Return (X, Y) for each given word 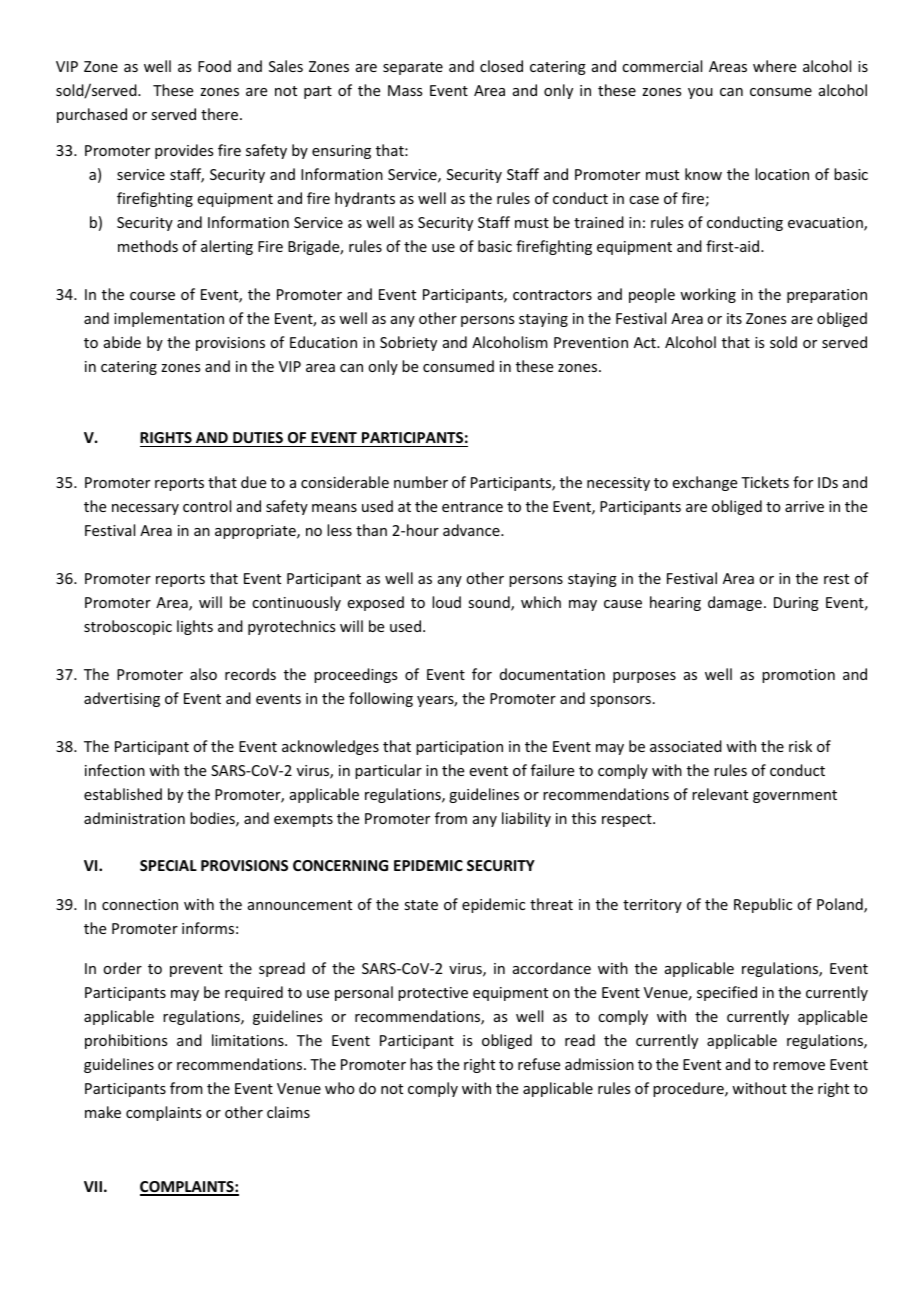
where (774, 66)
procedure (689, 1089)
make (103, 1112)
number (421, 482)
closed (501, 66)
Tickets (765, 482)
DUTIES (258, 439)
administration (134, 818)
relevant (720, 794)
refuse (539, 1064)
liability (526, 819)
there (221, 114)
